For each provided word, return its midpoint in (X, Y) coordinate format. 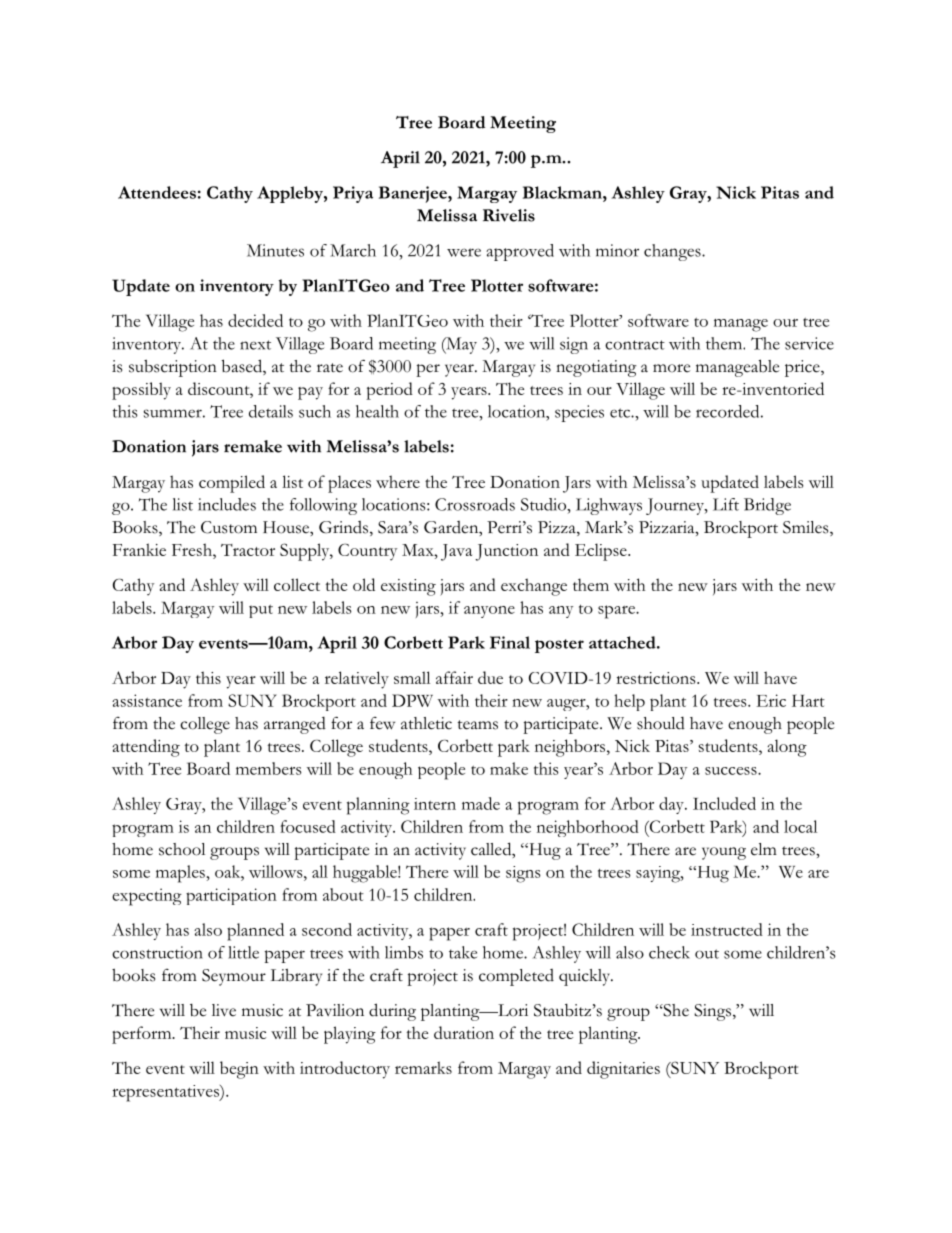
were (464, 252)
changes (673, 252)
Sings (714, 1012)
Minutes (275, 250)
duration (464, 1032)
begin (239, 1070)
